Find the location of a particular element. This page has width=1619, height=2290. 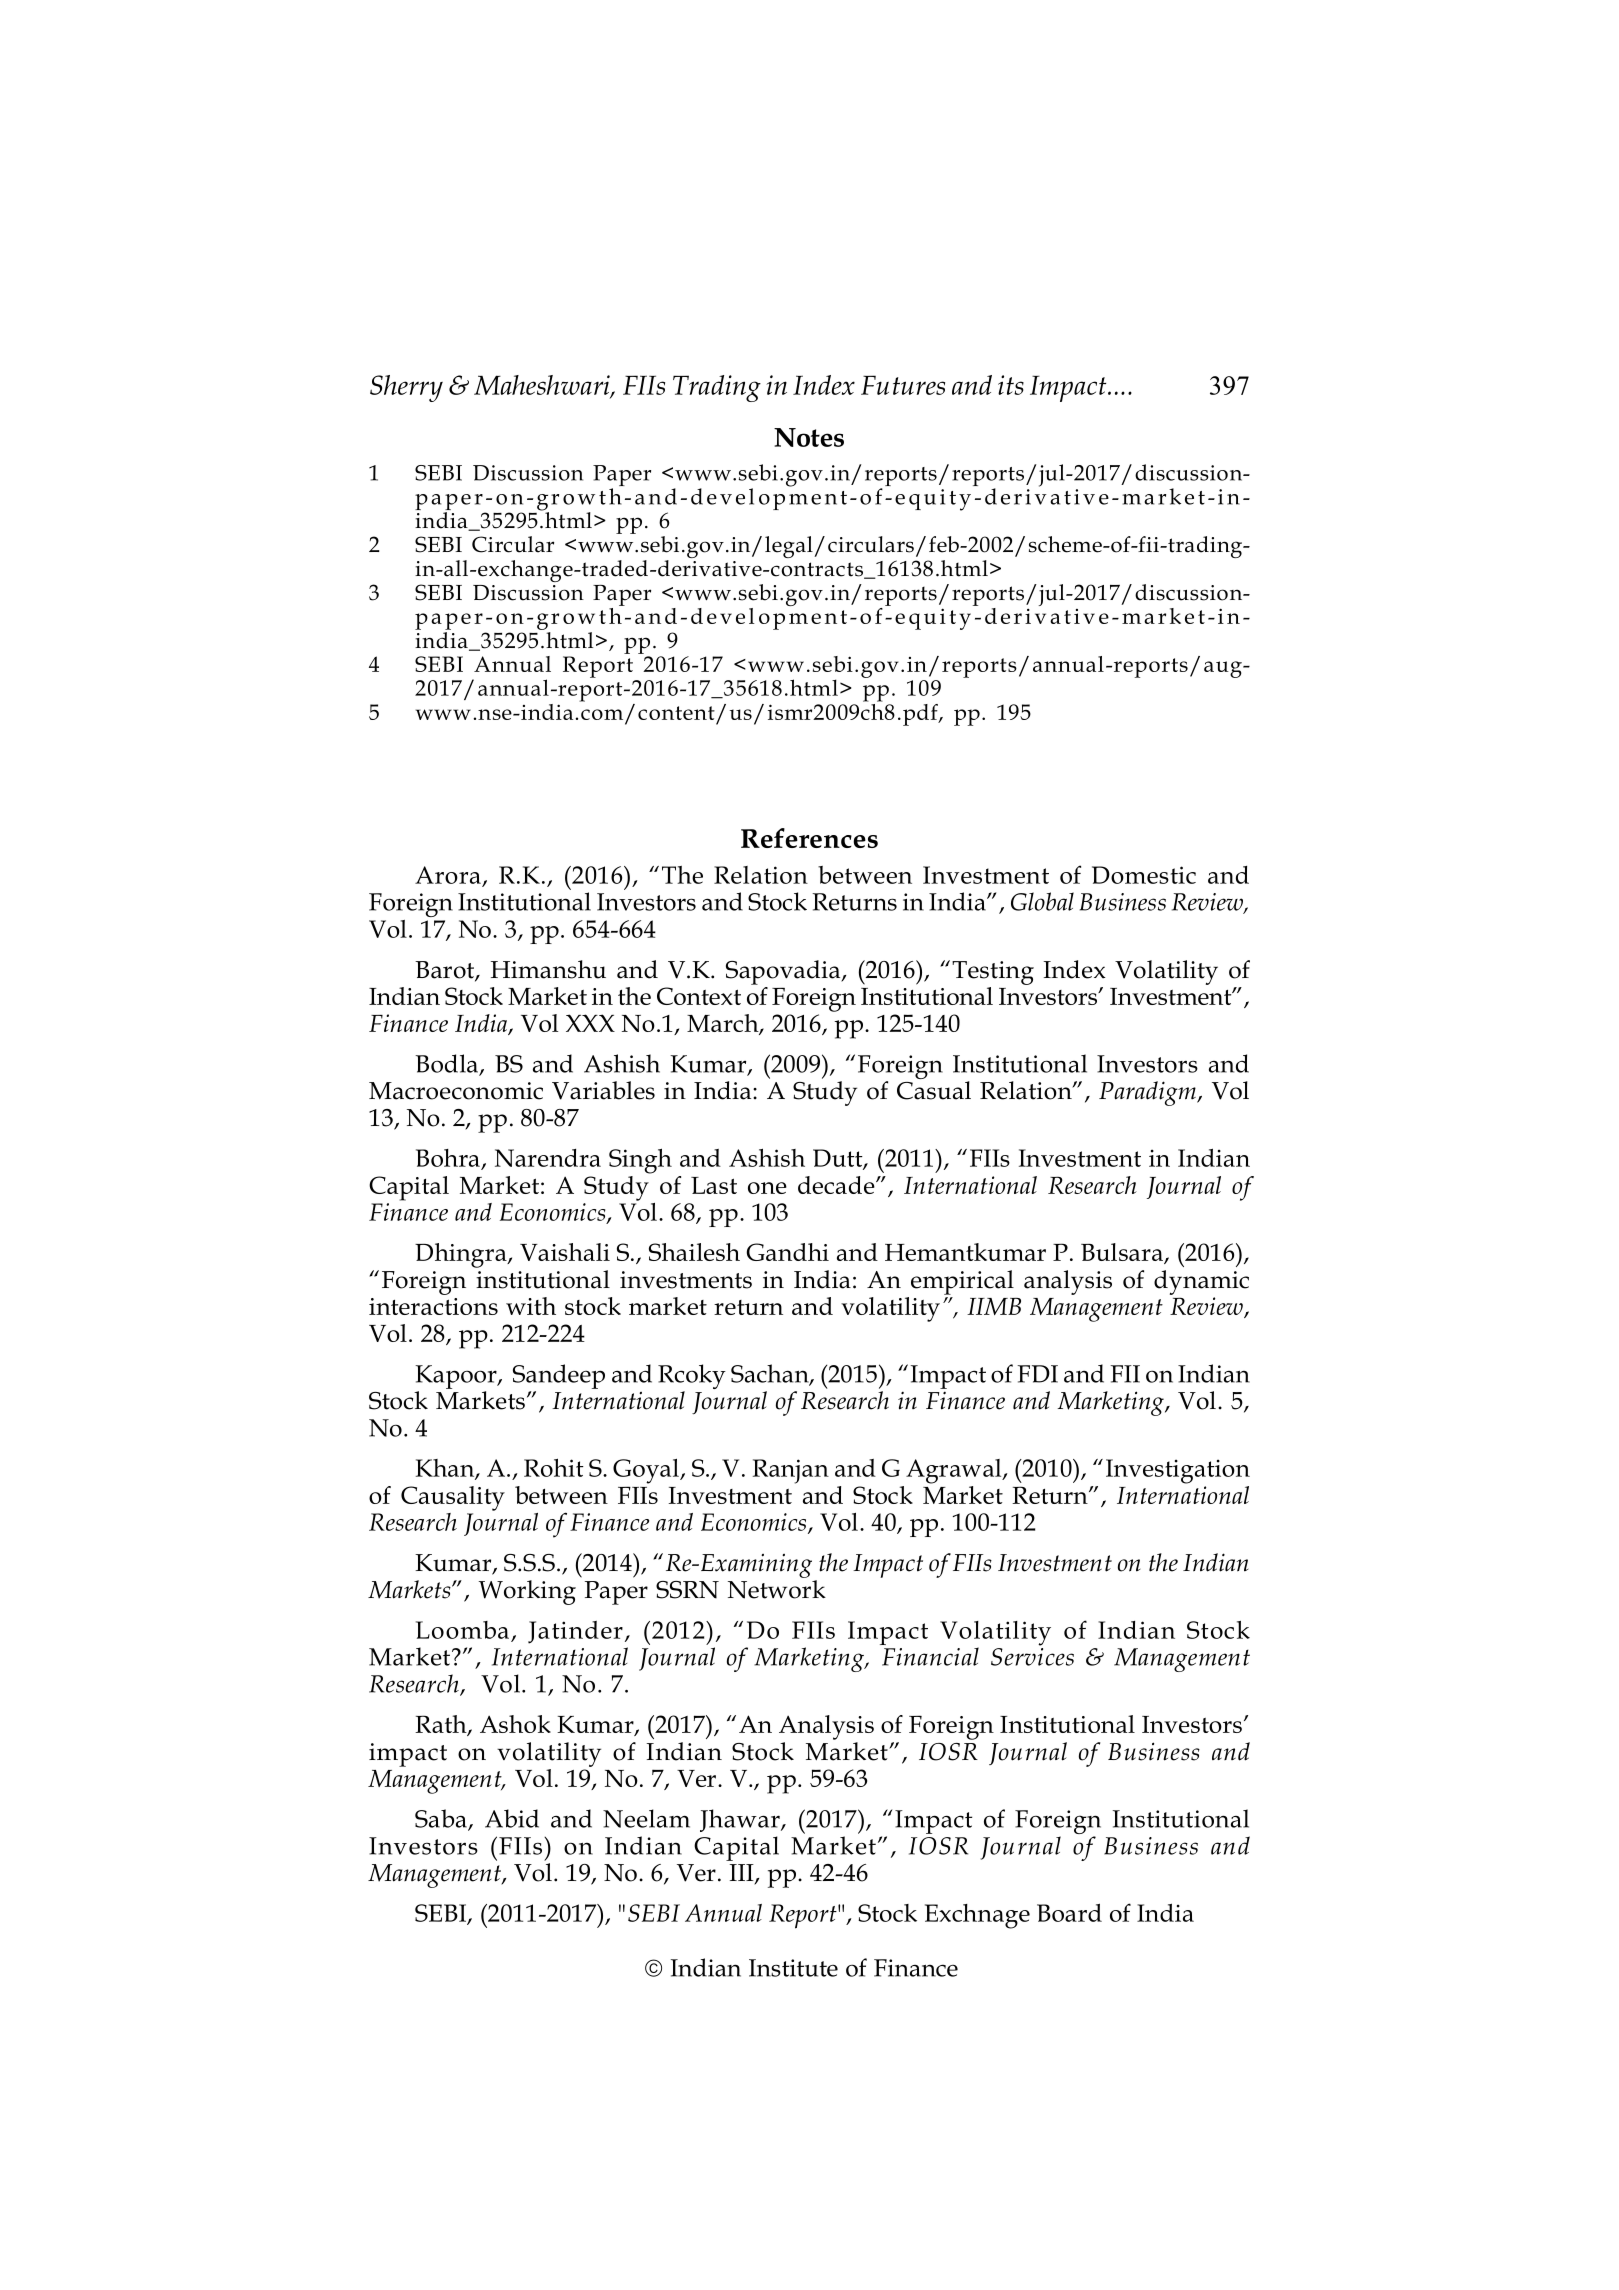

Sherry is located at coordinates (406, 388).
